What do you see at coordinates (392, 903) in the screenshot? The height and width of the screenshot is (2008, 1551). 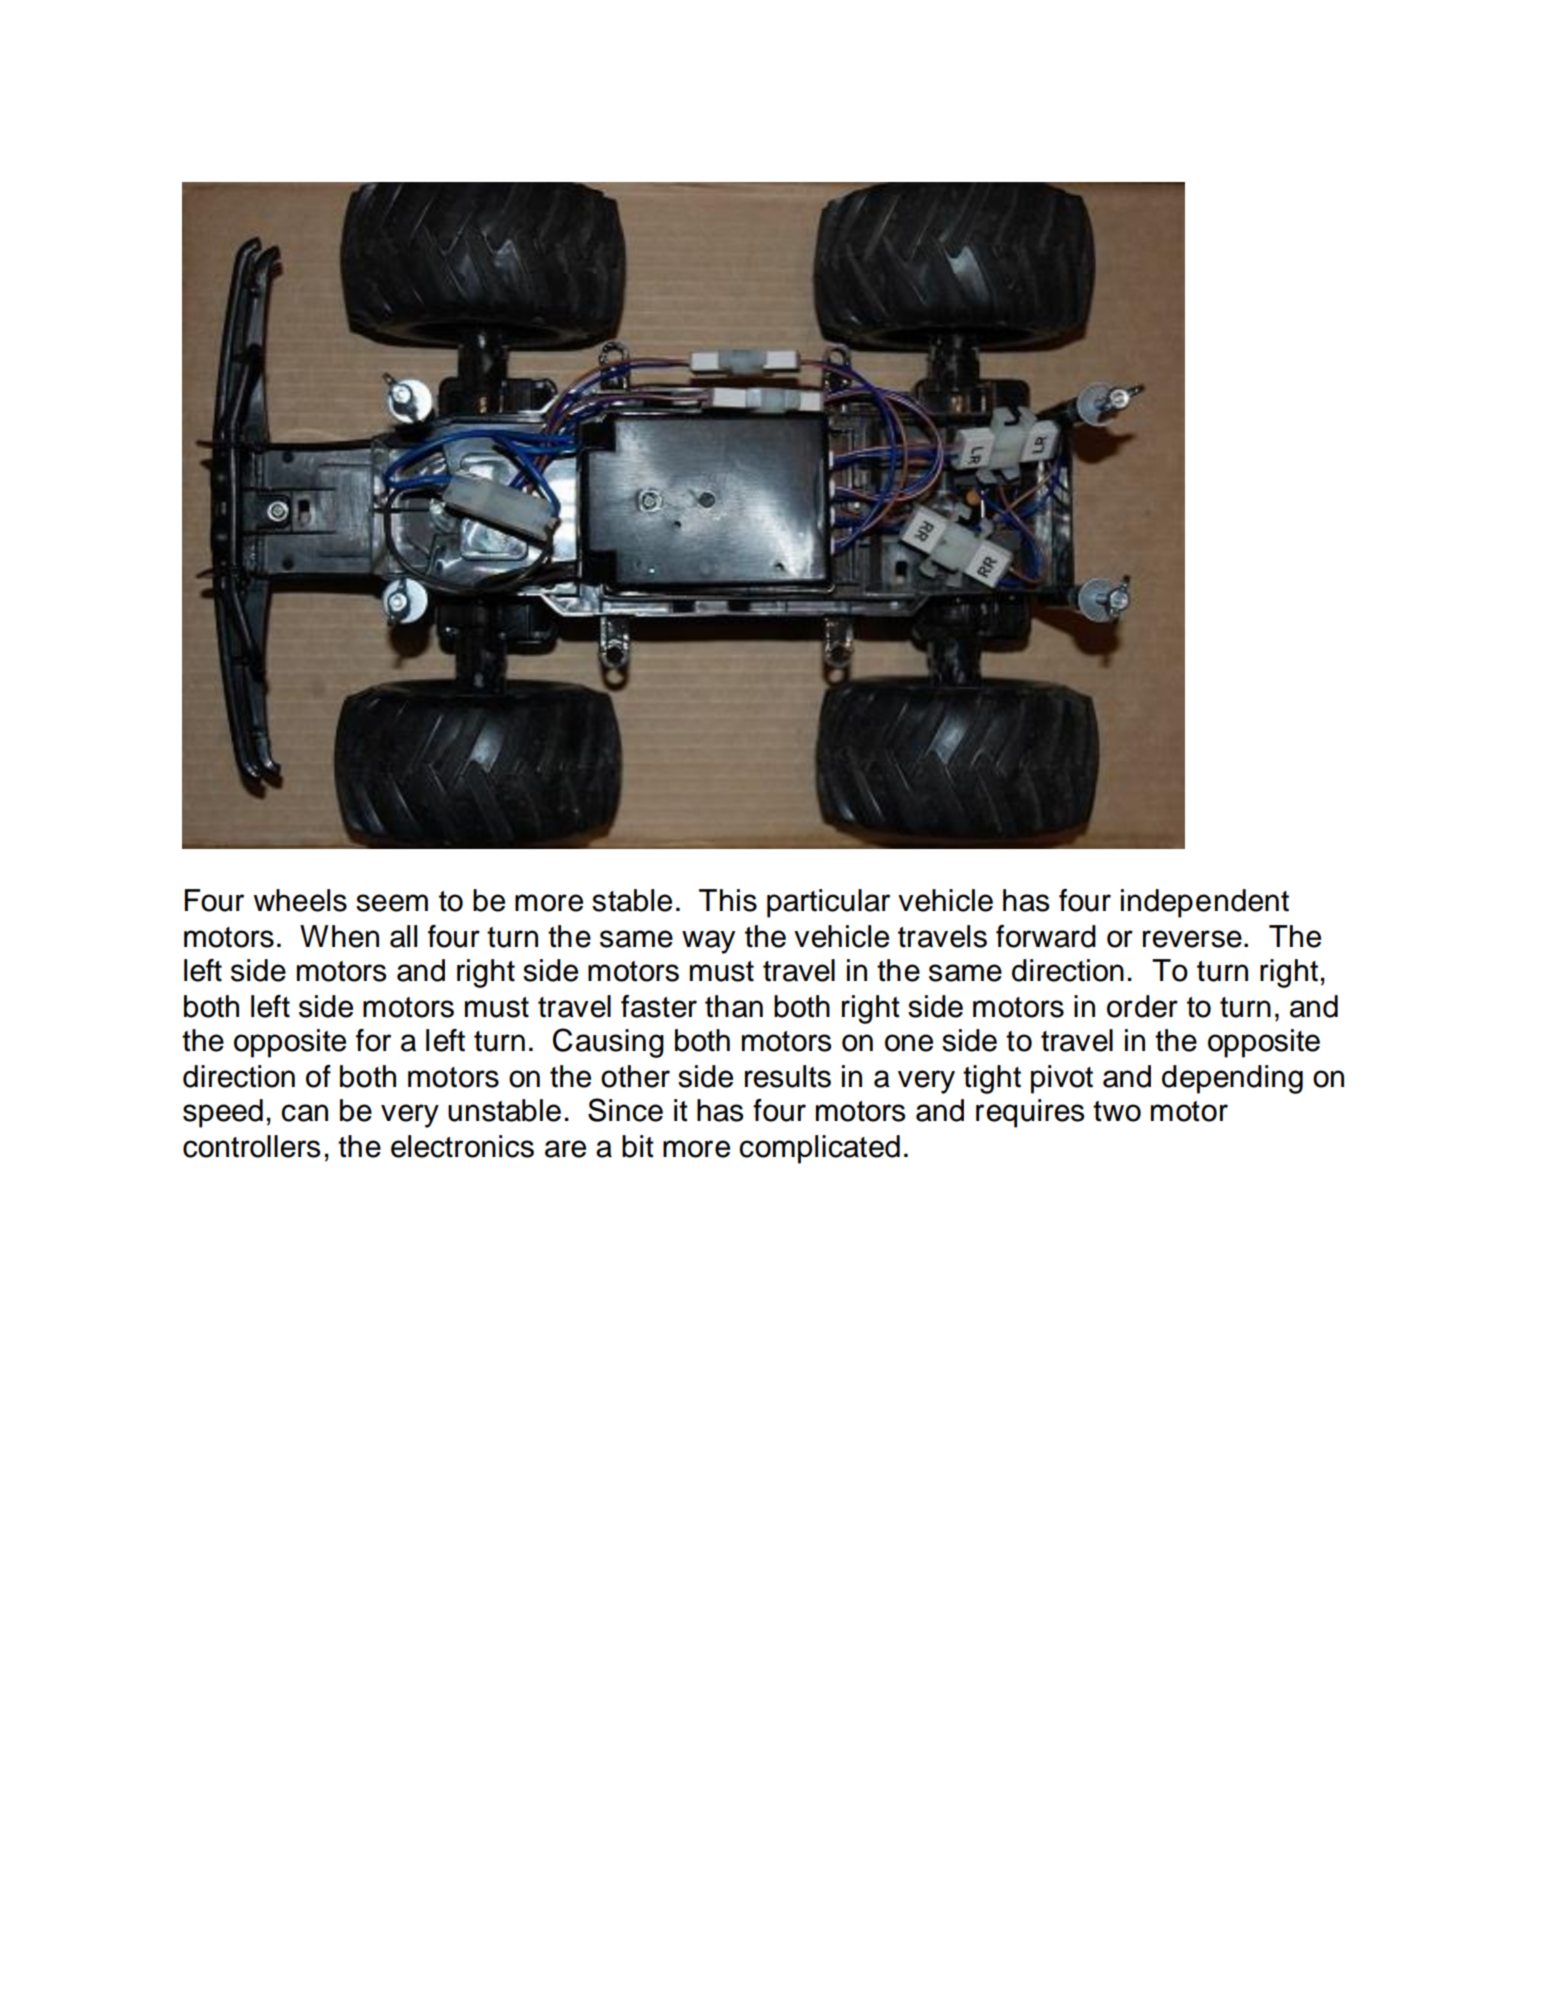 I see `seem` at bounding box center [392, 903].
